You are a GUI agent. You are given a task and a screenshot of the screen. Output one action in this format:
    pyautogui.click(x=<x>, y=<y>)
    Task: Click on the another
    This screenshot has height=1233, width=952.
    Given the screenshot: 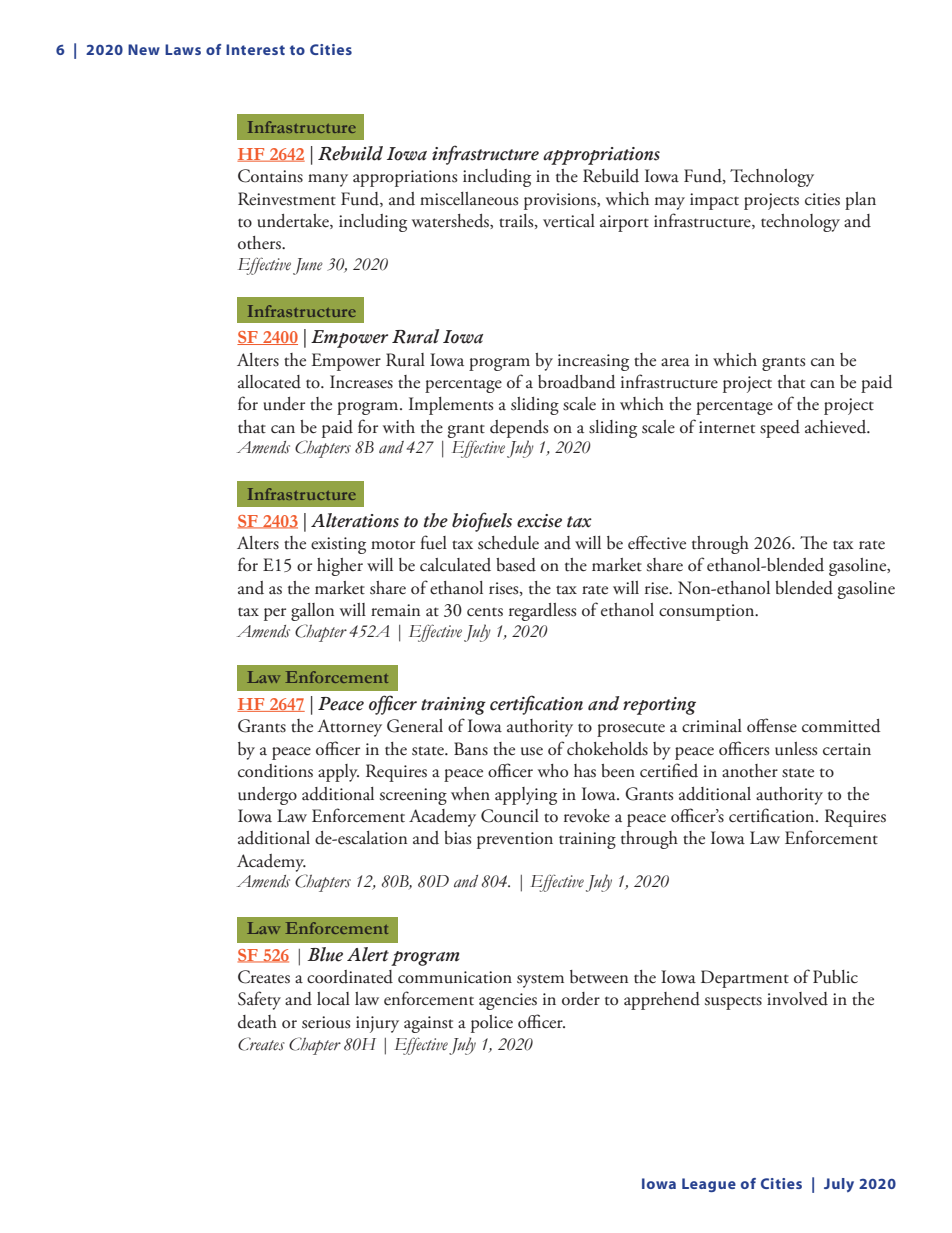 What is the action you would take?
    pyautogui.click(x=750, y=771)
